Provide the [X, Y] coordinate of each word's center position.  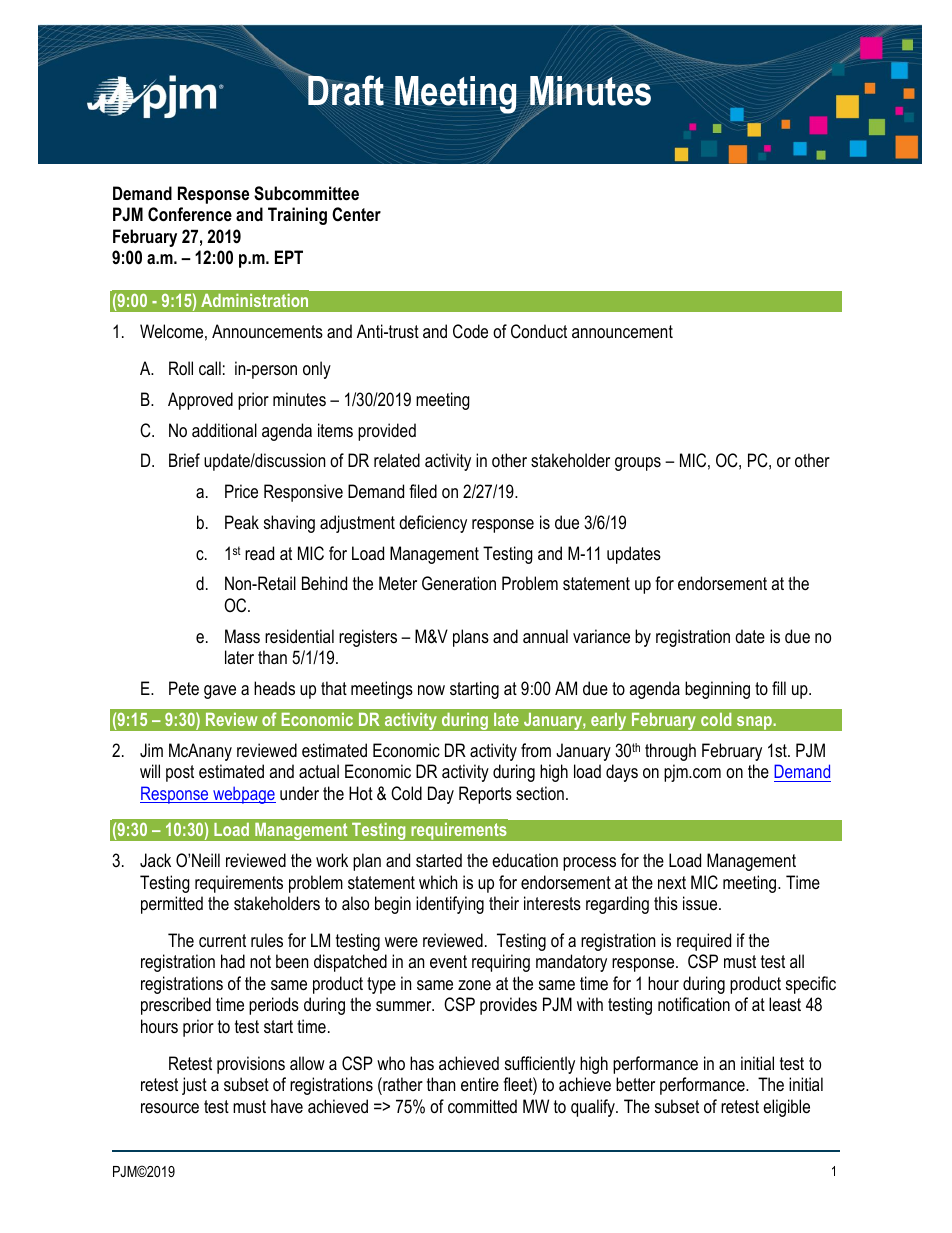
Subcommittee [306, 193]
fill [779, 688]
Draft [345, 89]
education [525, 860]
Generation [459, 583]
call [210, 368]
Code [470, 331]
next [672, 882]
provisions [251, 1065]
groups [638, 464]
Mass [242, 636]
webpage [243, 795]
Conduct [539, 331]
